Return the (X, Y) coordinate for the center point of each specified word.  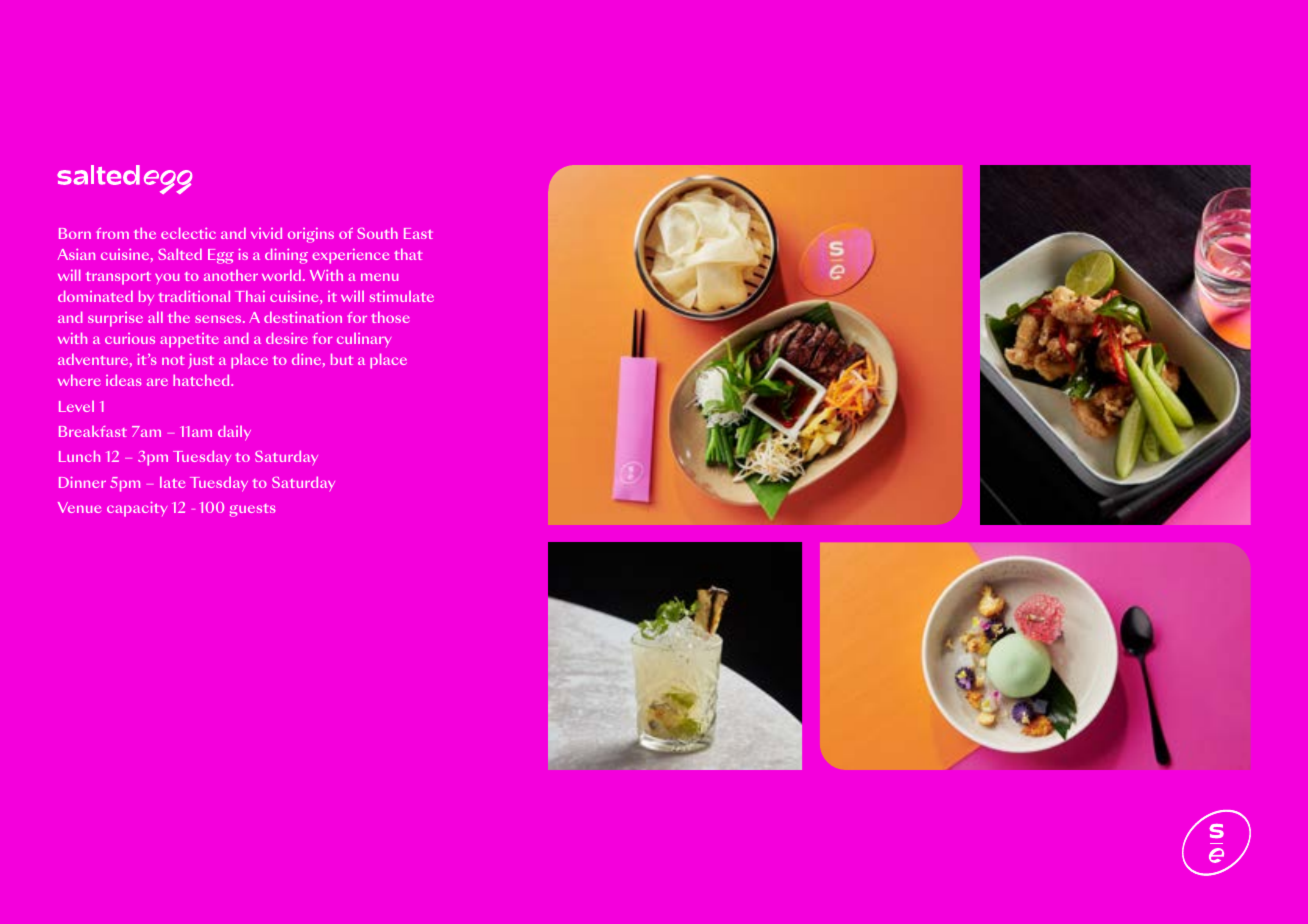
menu (379, 277)
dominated (95, 296)
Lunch (79, 456)
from (112, 233)
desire (287, 338)
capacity (137, 509)
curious (130, 338)
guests (252, 510)
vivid (266, 233)
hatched (202, 380)
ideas (123, 380)
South (378, 233)
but (342, 359)
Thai (250, 296)
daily (234, 433)
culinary (364, 340)
